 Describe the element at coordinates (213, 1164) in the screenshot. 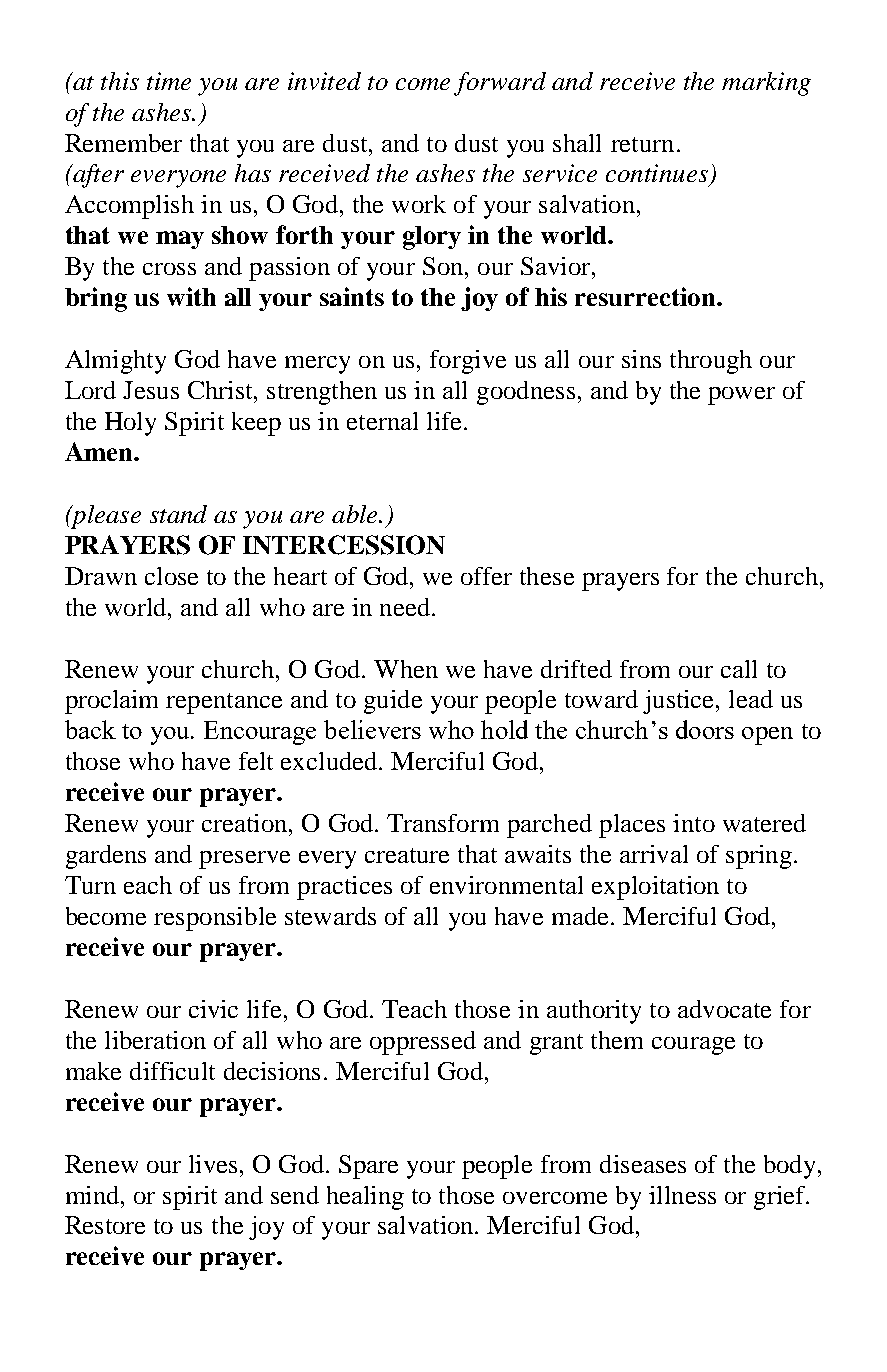

I see `lives` at that location.
